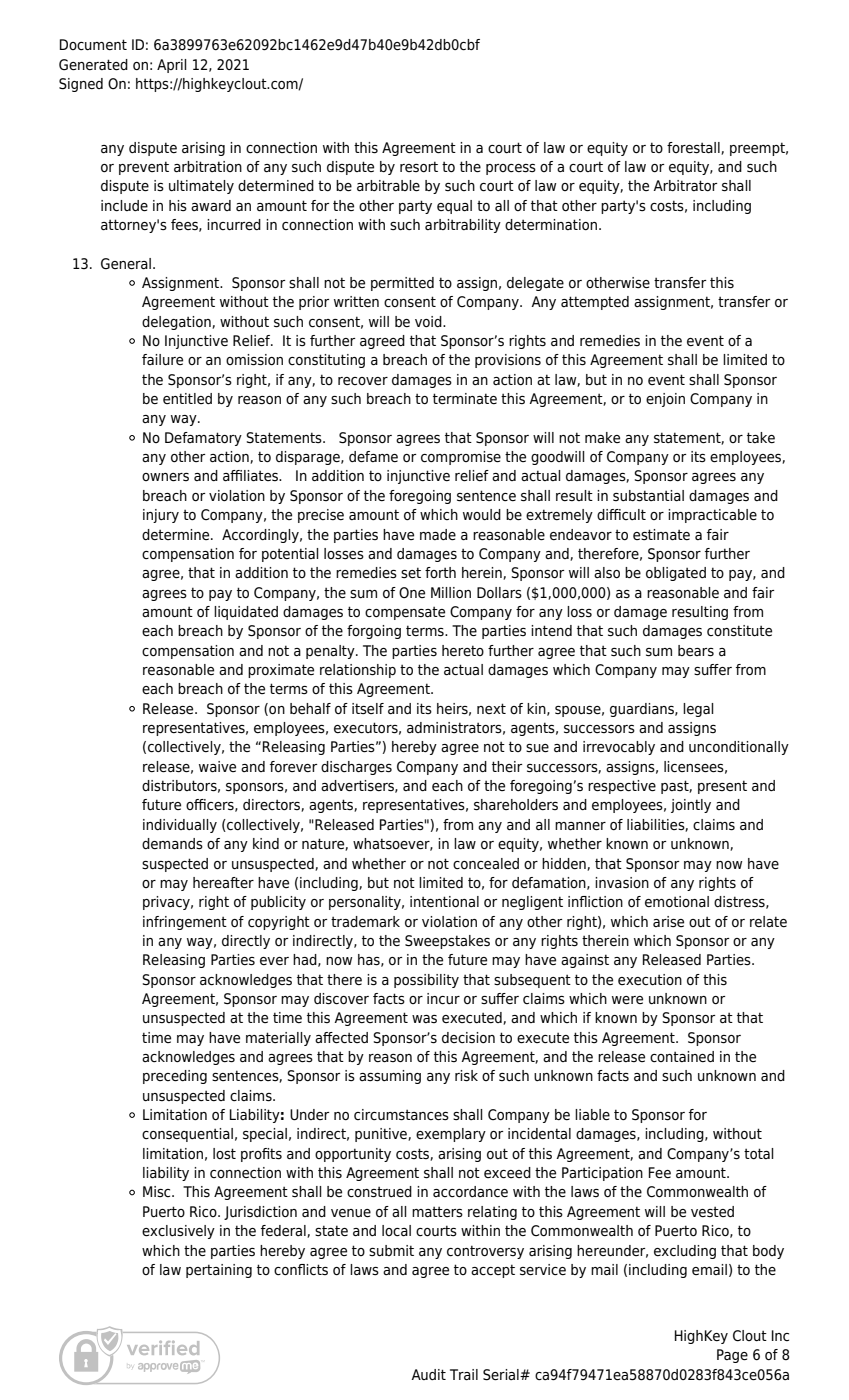 This screenshot has height=1400, width=849. I want to click on forestall, so click(694, 148).
